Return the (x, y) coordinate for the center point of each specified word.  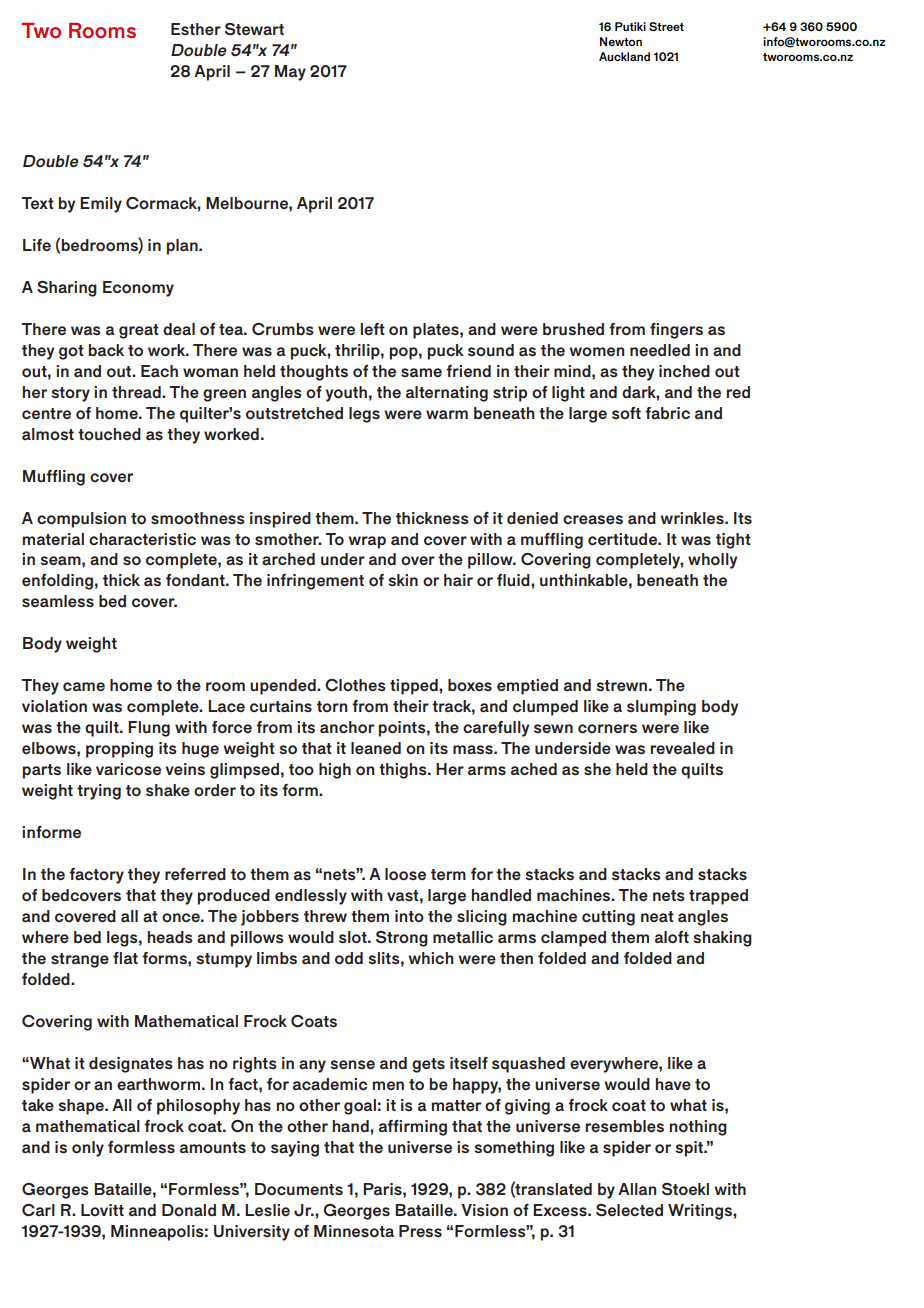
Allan (637, 1189)
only (88, 1149)
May (290, 73)
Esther (196, 29)
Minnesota (354, 1231)
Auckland (624, 56)
